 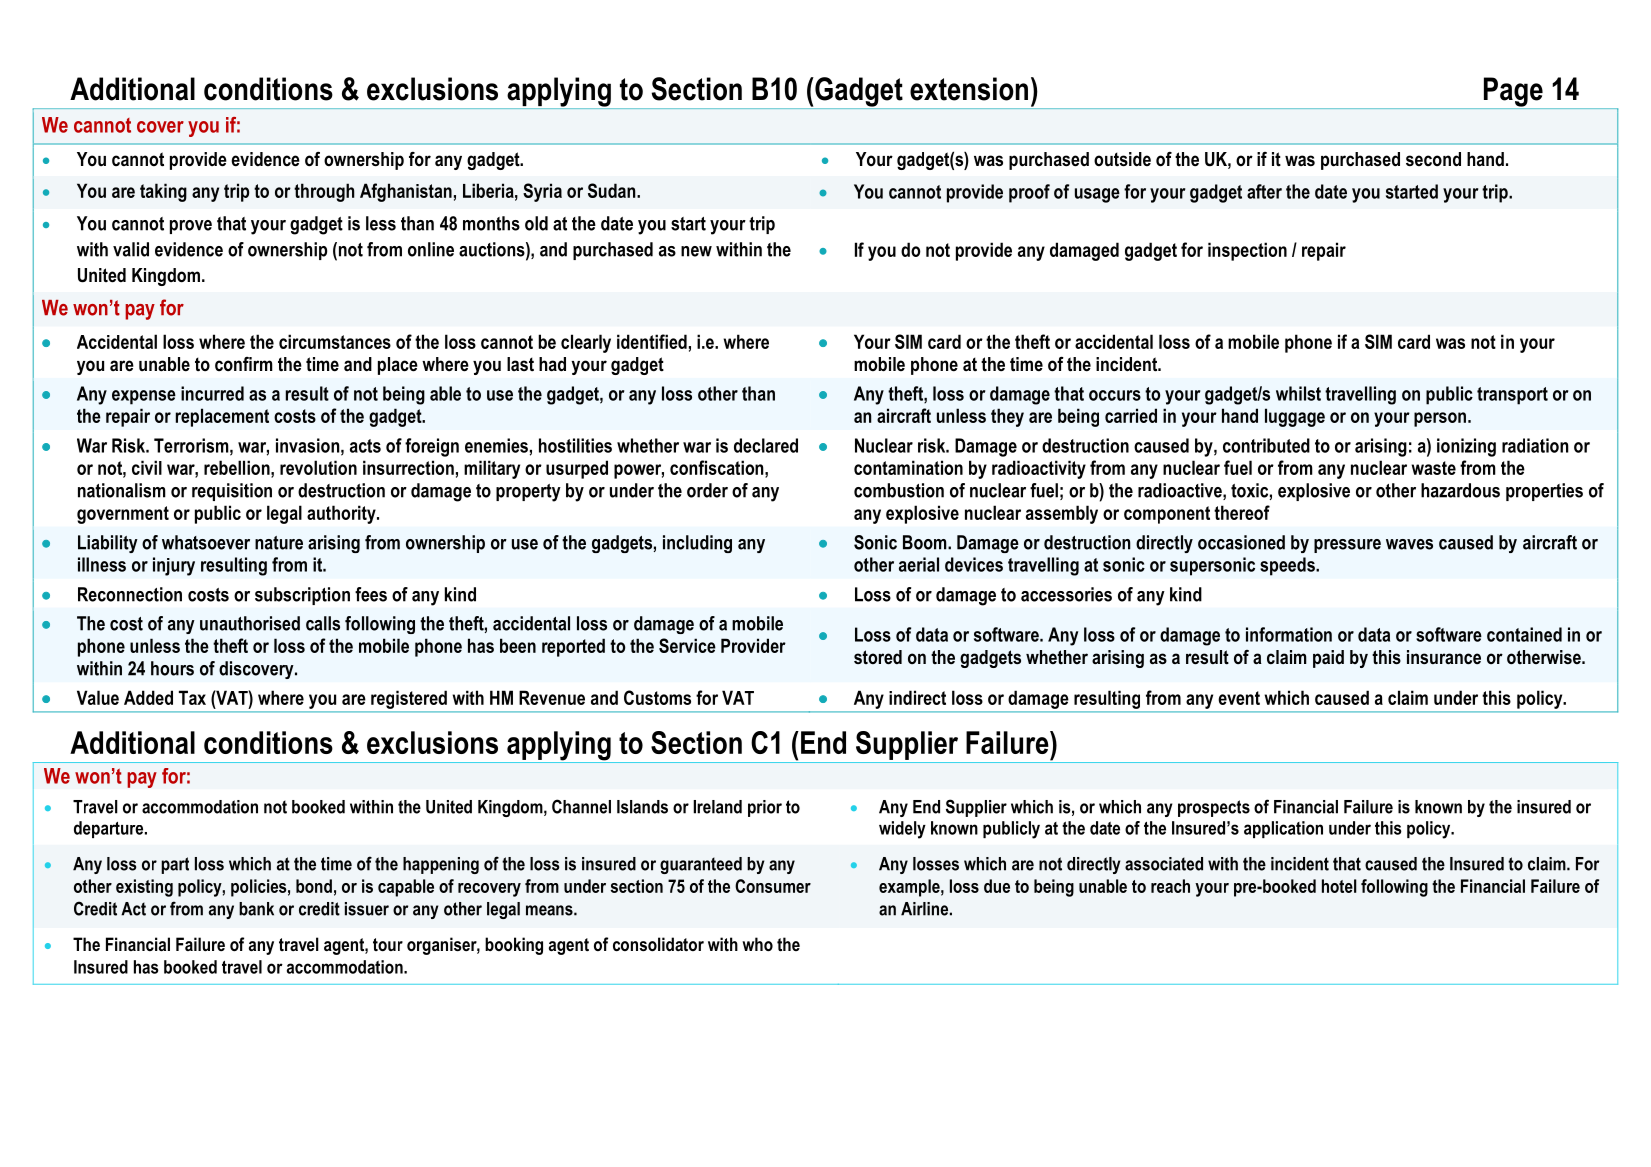 I want to click on combustion, so click(x=899, y=490).
